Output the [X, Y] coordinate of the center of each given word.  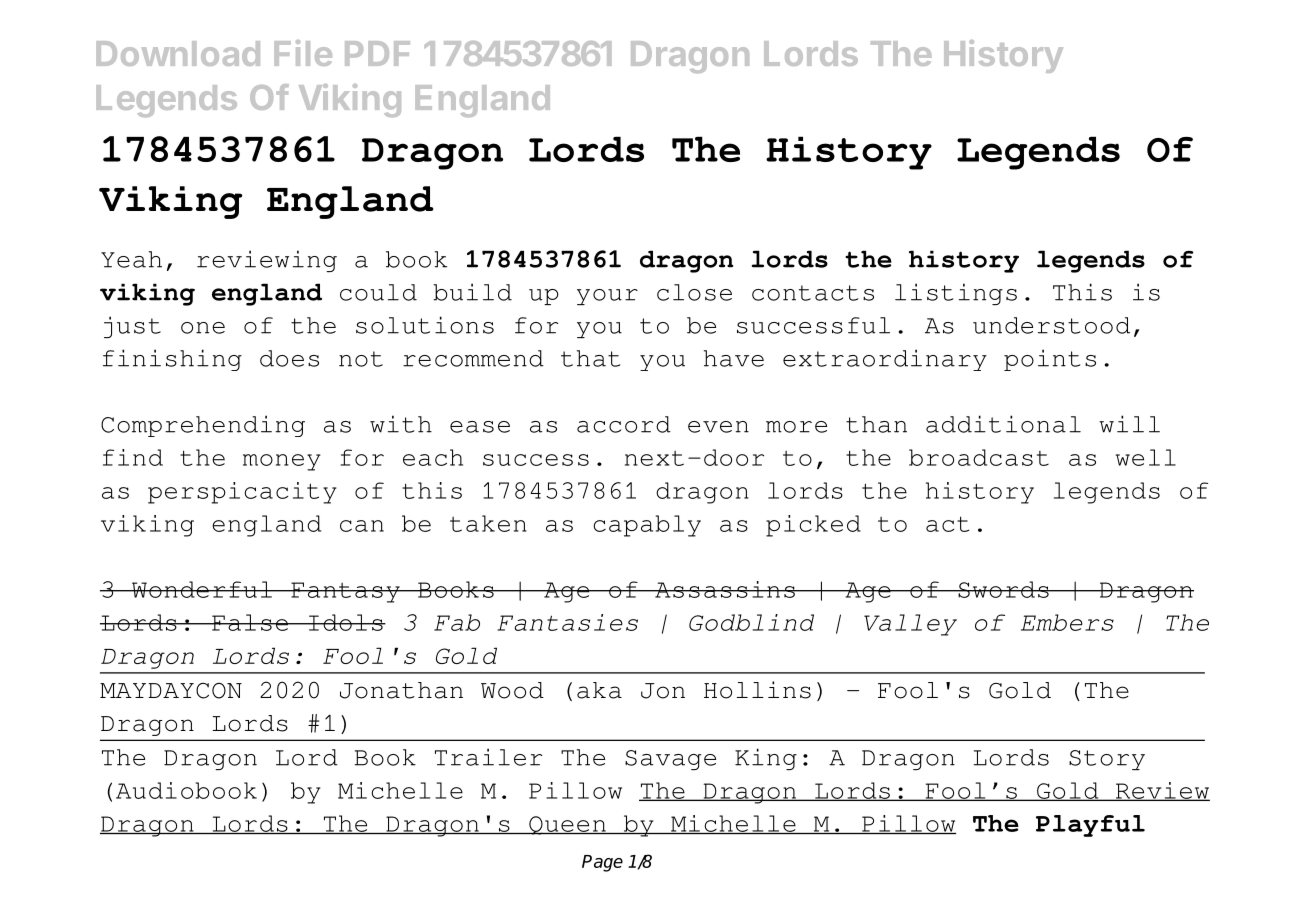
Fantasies [567, 622]
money [281, 462]
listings [956, 294]
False [250, 622]
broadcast [979, 457]
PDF [377, 53]
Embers [1067, 622]
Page [602, 863]
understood [1051, 325]
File [303, 53]
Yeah [131, 259]
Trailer [488, 757]
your [607, 297]
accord [624, 424]
